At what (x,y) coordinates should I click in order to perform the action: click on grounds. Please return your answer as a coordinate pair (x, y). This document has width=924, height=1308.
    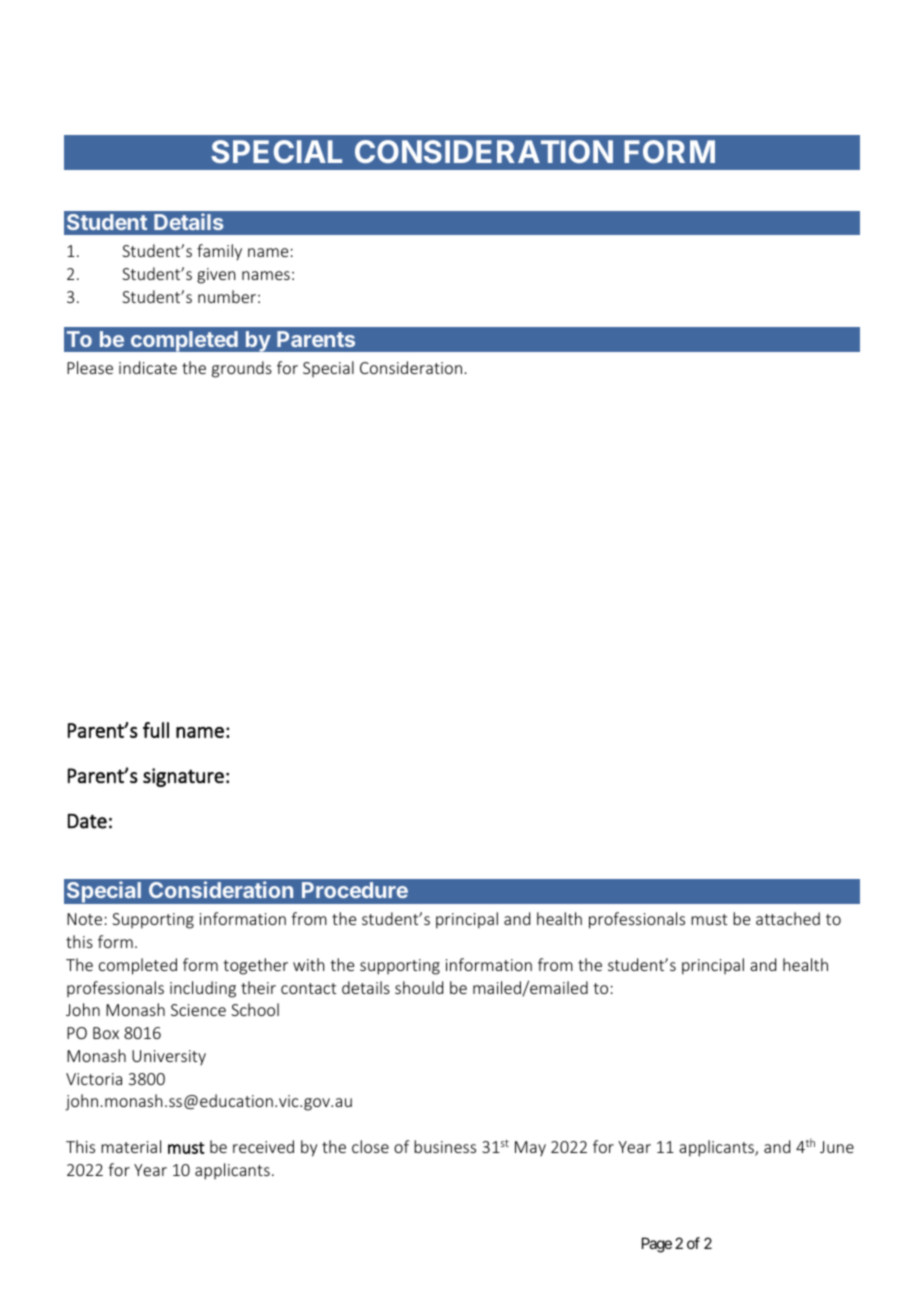
    Looking at the image, I should click on (242, 369).
